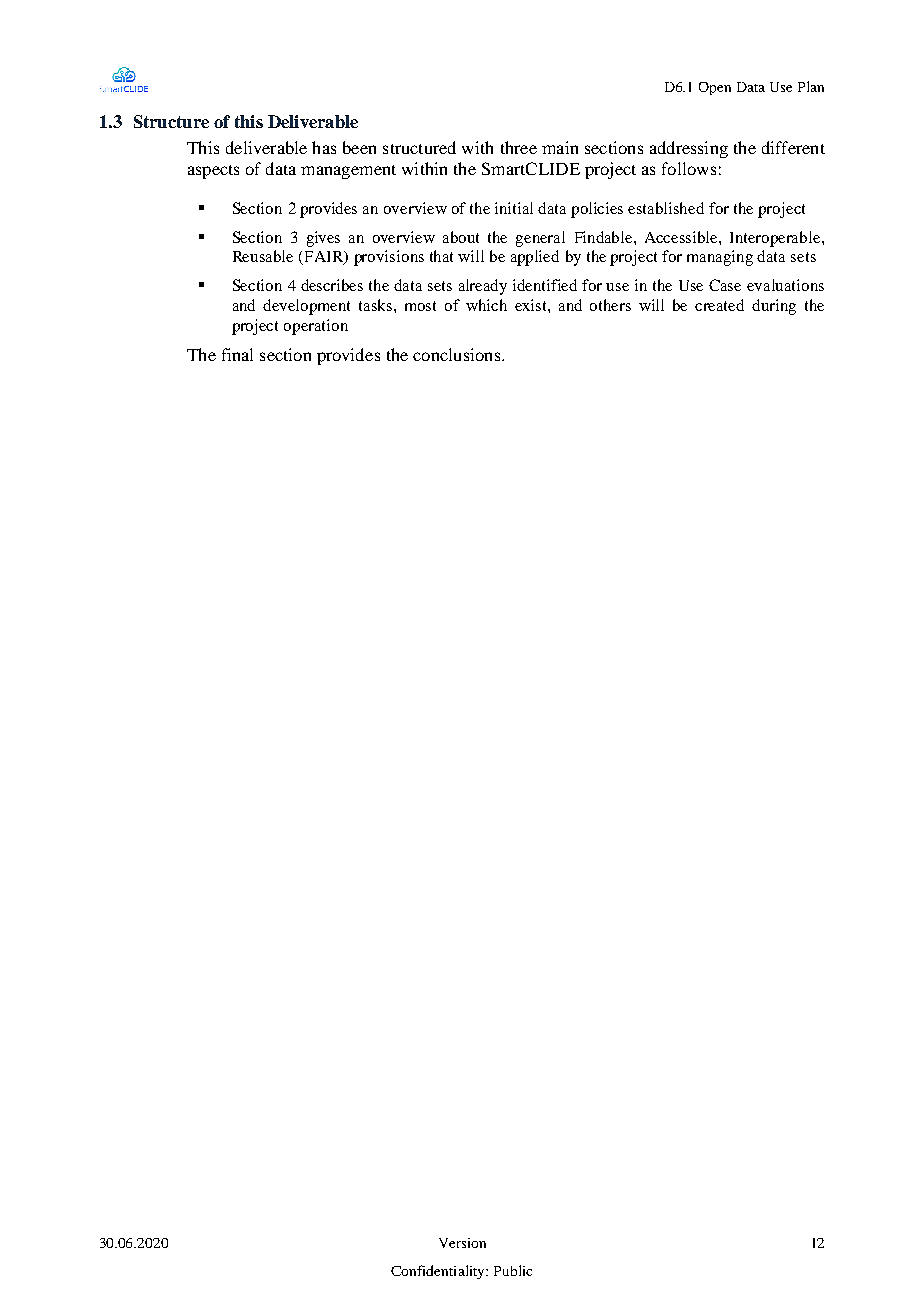 This image has width=924, height=1308. What do you see at coordinates (715, 88) in the image?
I see `Open` at bounding box center [715, 88].
